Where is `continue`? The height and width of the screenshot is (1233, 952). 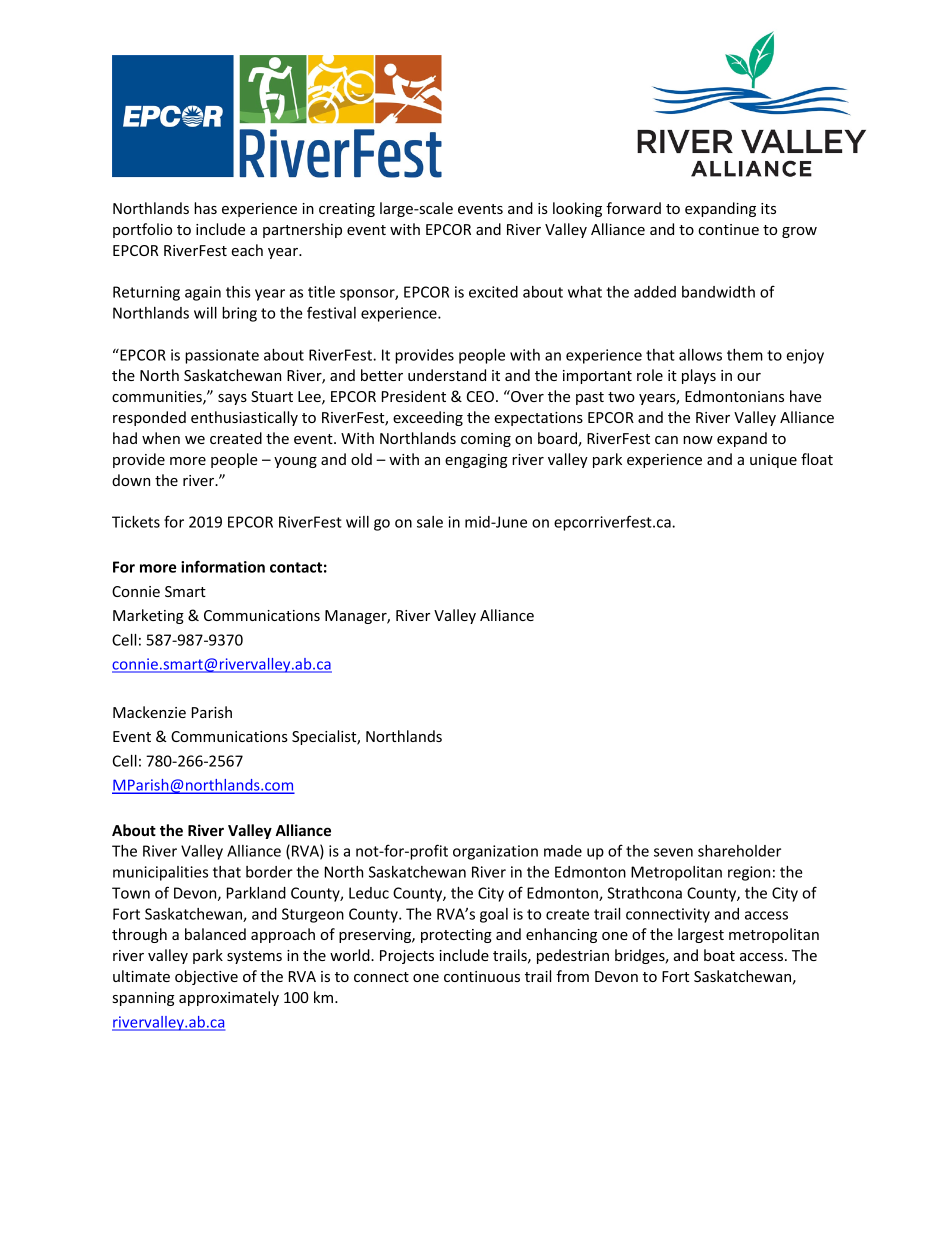 continue is located at coordinates (728, 229).
